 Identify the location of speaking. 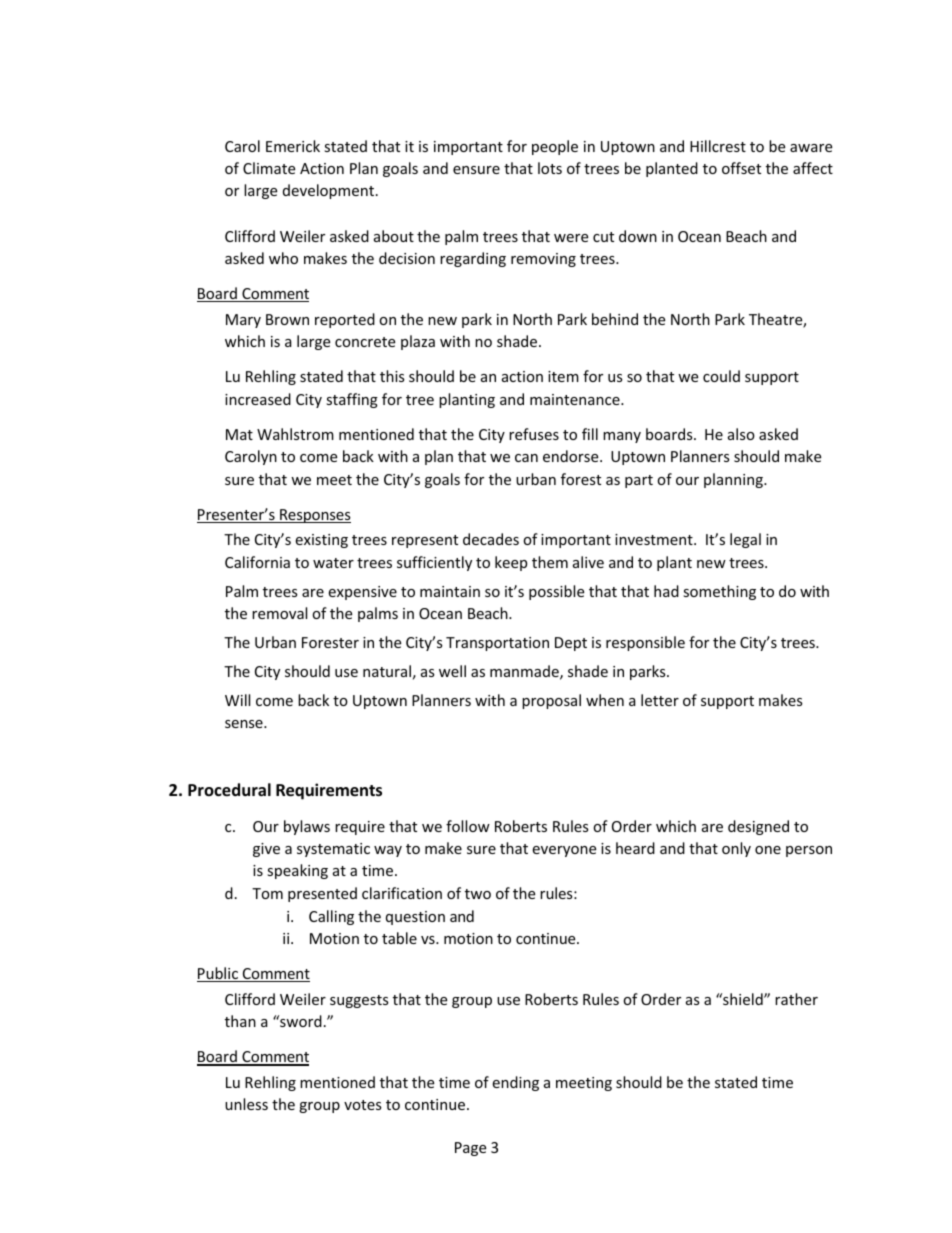
(297, 871).
